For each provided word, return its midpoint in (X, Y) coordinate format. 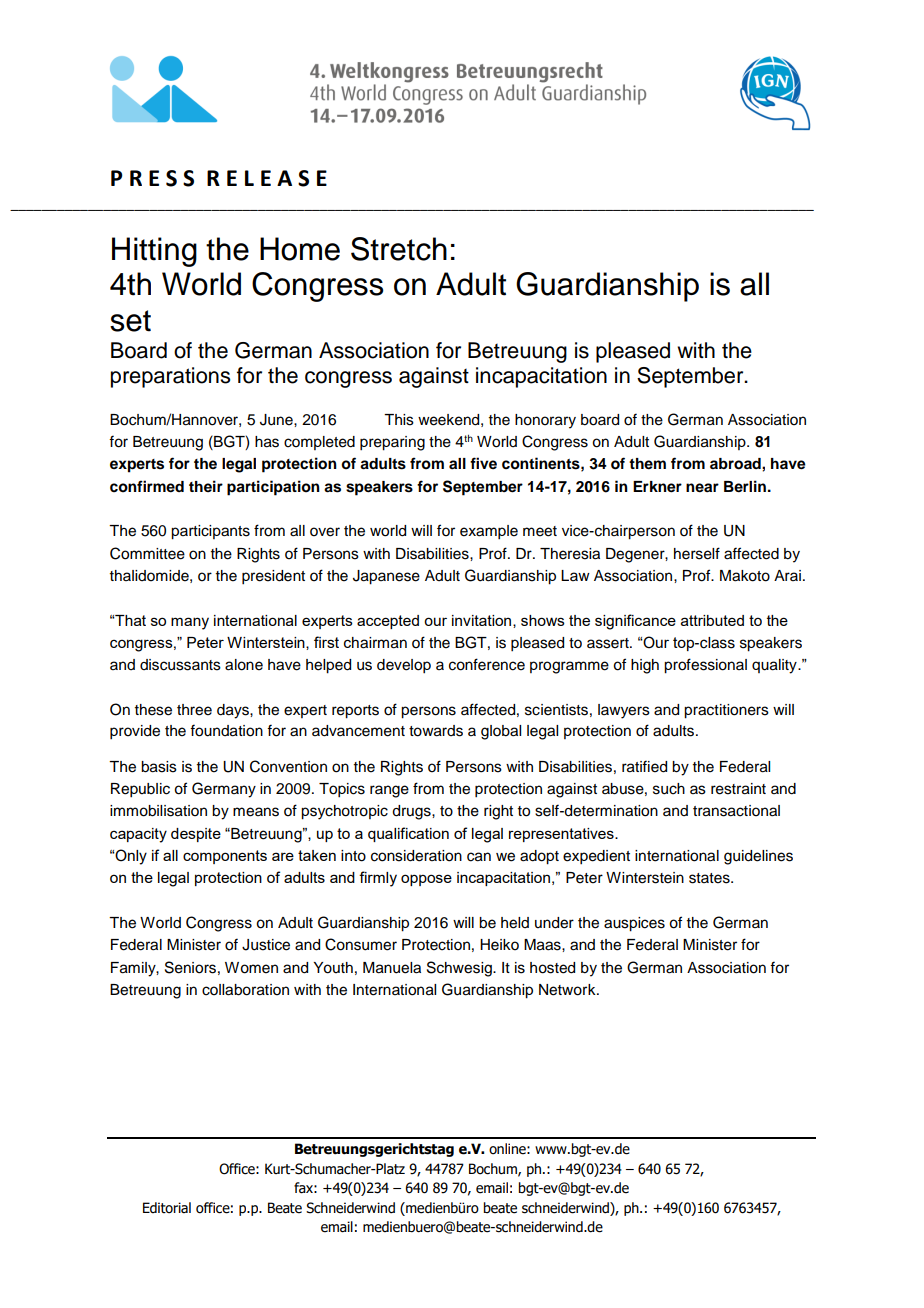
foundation (226, 730)
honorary (545, 421)
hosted (552, 968)
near (702, 488)
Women (251, 968)
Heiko (499, 945)
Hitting (154, 252)
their (206, 486)
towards (436, 731)
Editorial (167, 1208)
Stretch (399, 249)
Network (568, 990)
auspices (634, 924)
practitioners (726, 711)
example (489, 532)
